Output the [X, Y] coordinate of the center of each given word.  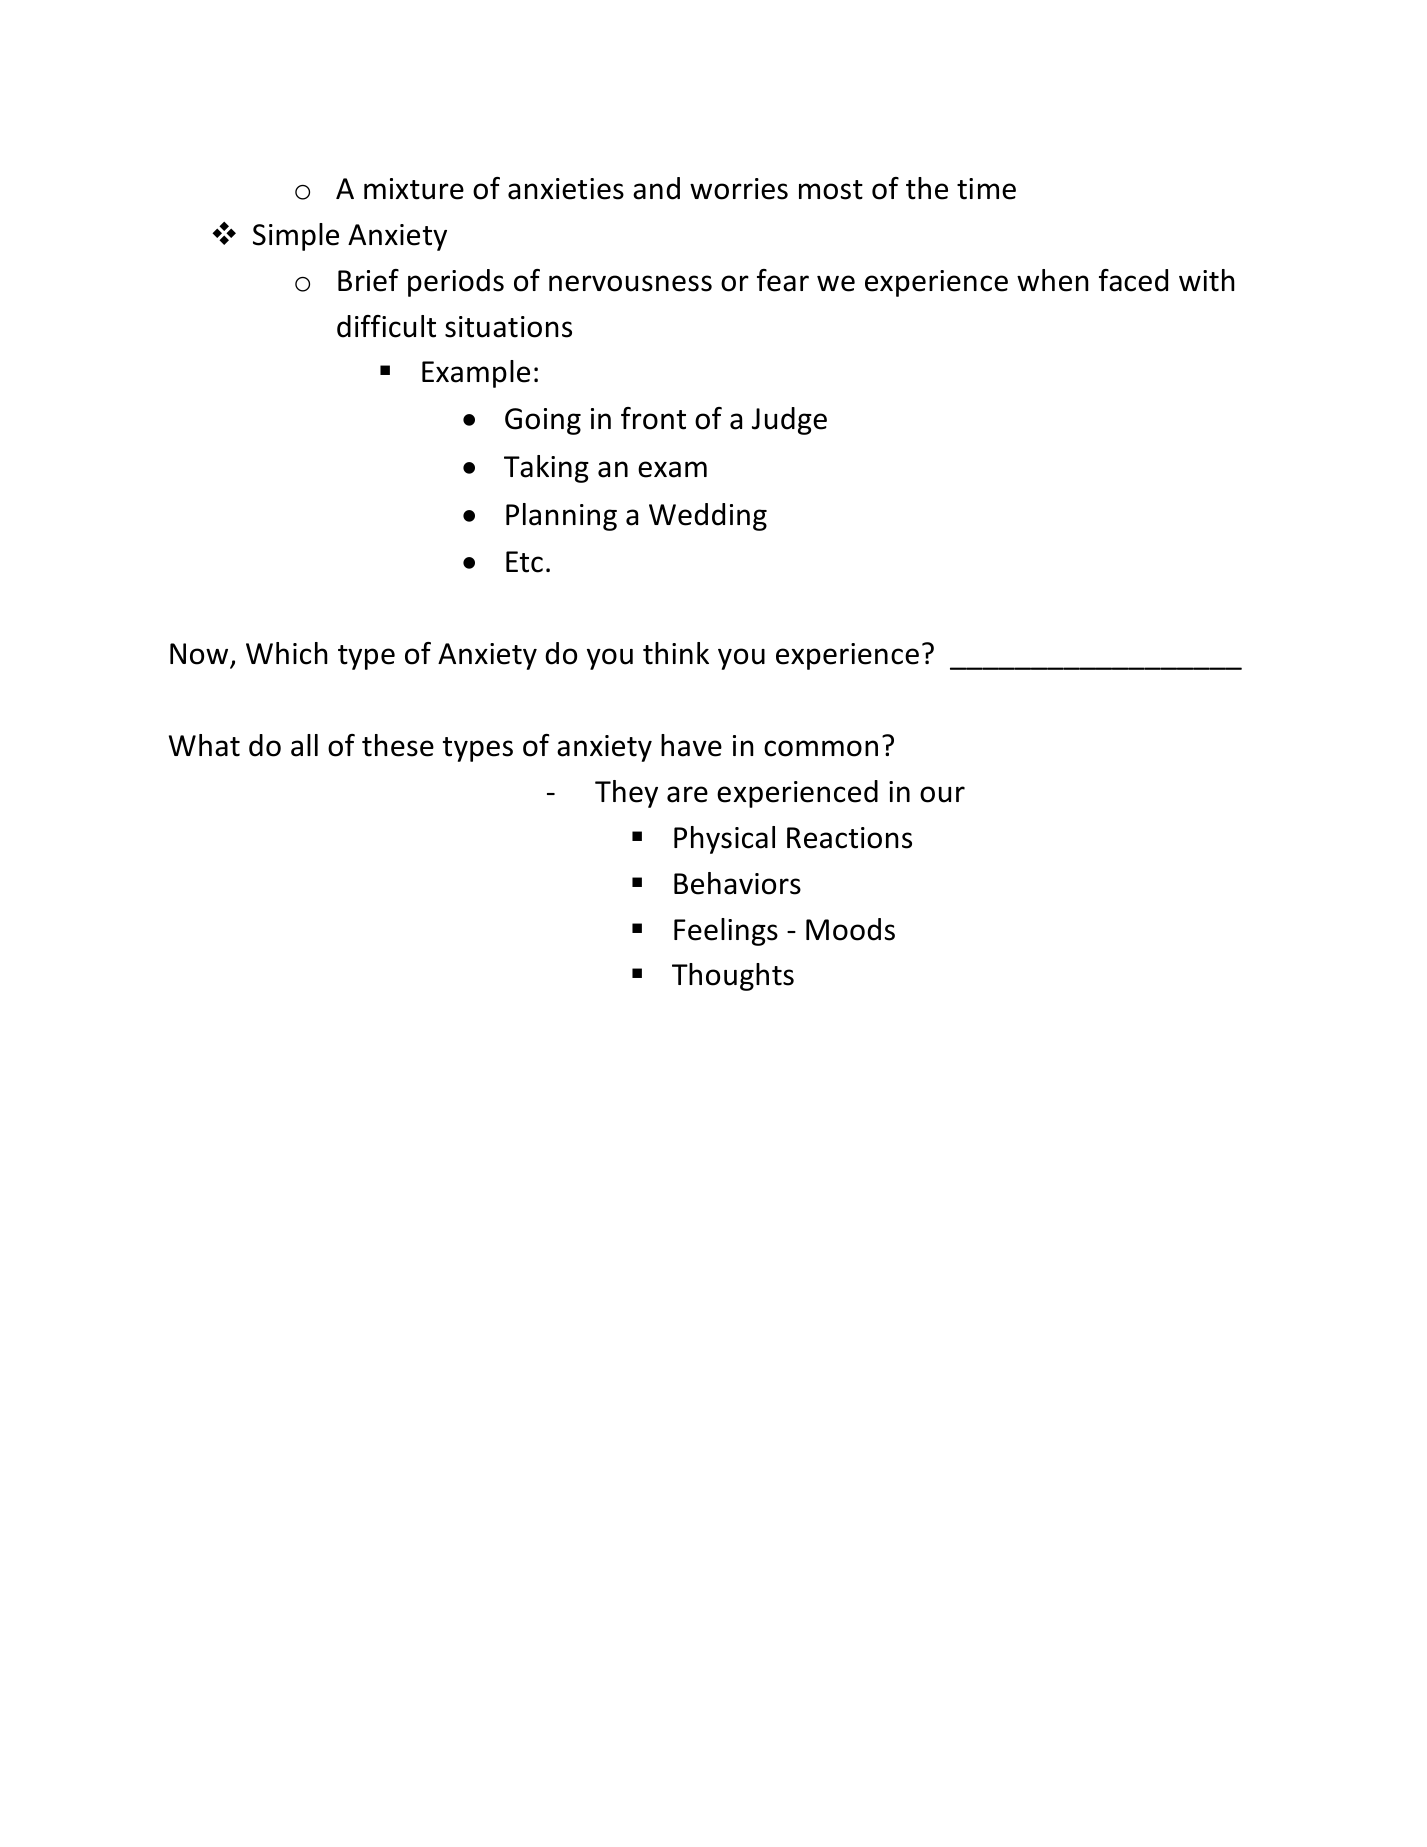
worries [739, 189]
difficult [386, 326]
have [691, 745]
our [942, 794]
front [653, 418]
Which [287, 653]
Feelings [726, 932]
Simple [296, 237]
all [304, 745]
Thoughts [733, 977]
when [1053, 280]
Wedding [708, 517]
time [986, 189]
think [676, 653]
